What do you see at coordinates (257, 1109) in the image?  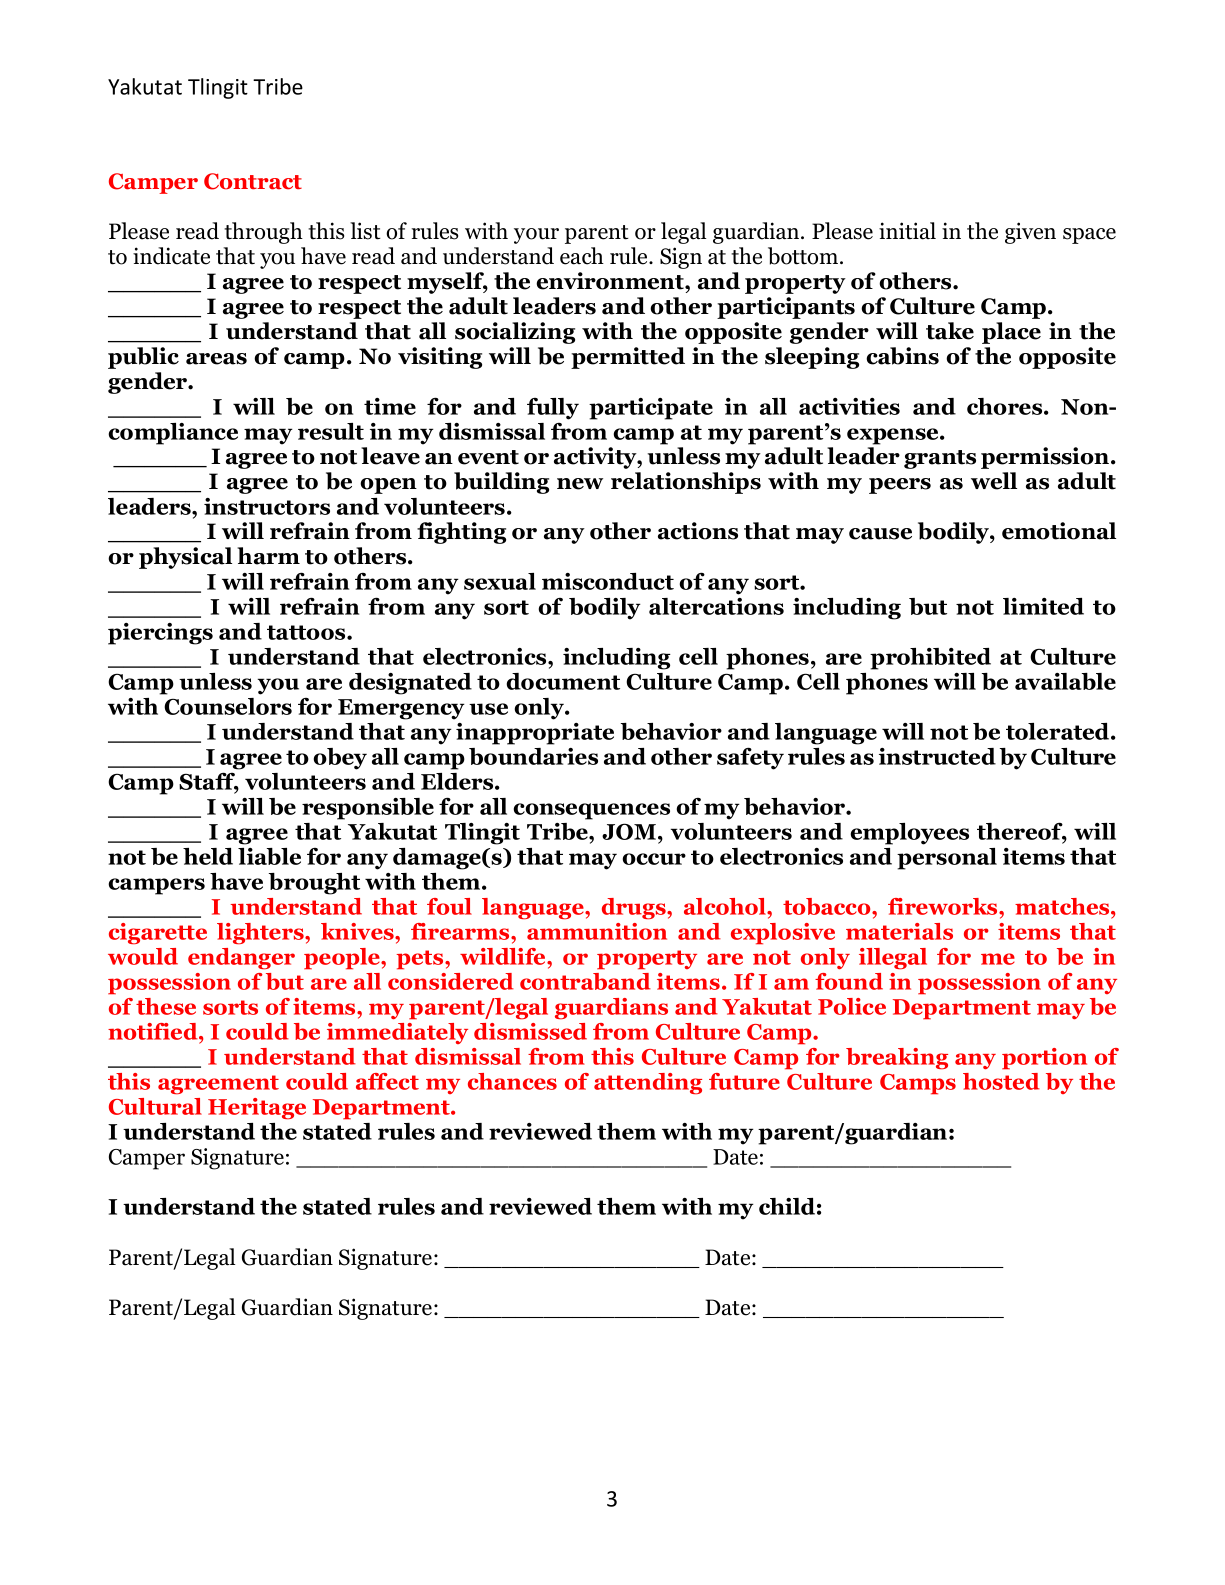 I see `Heritage` at bounding box center [257, 1109].
